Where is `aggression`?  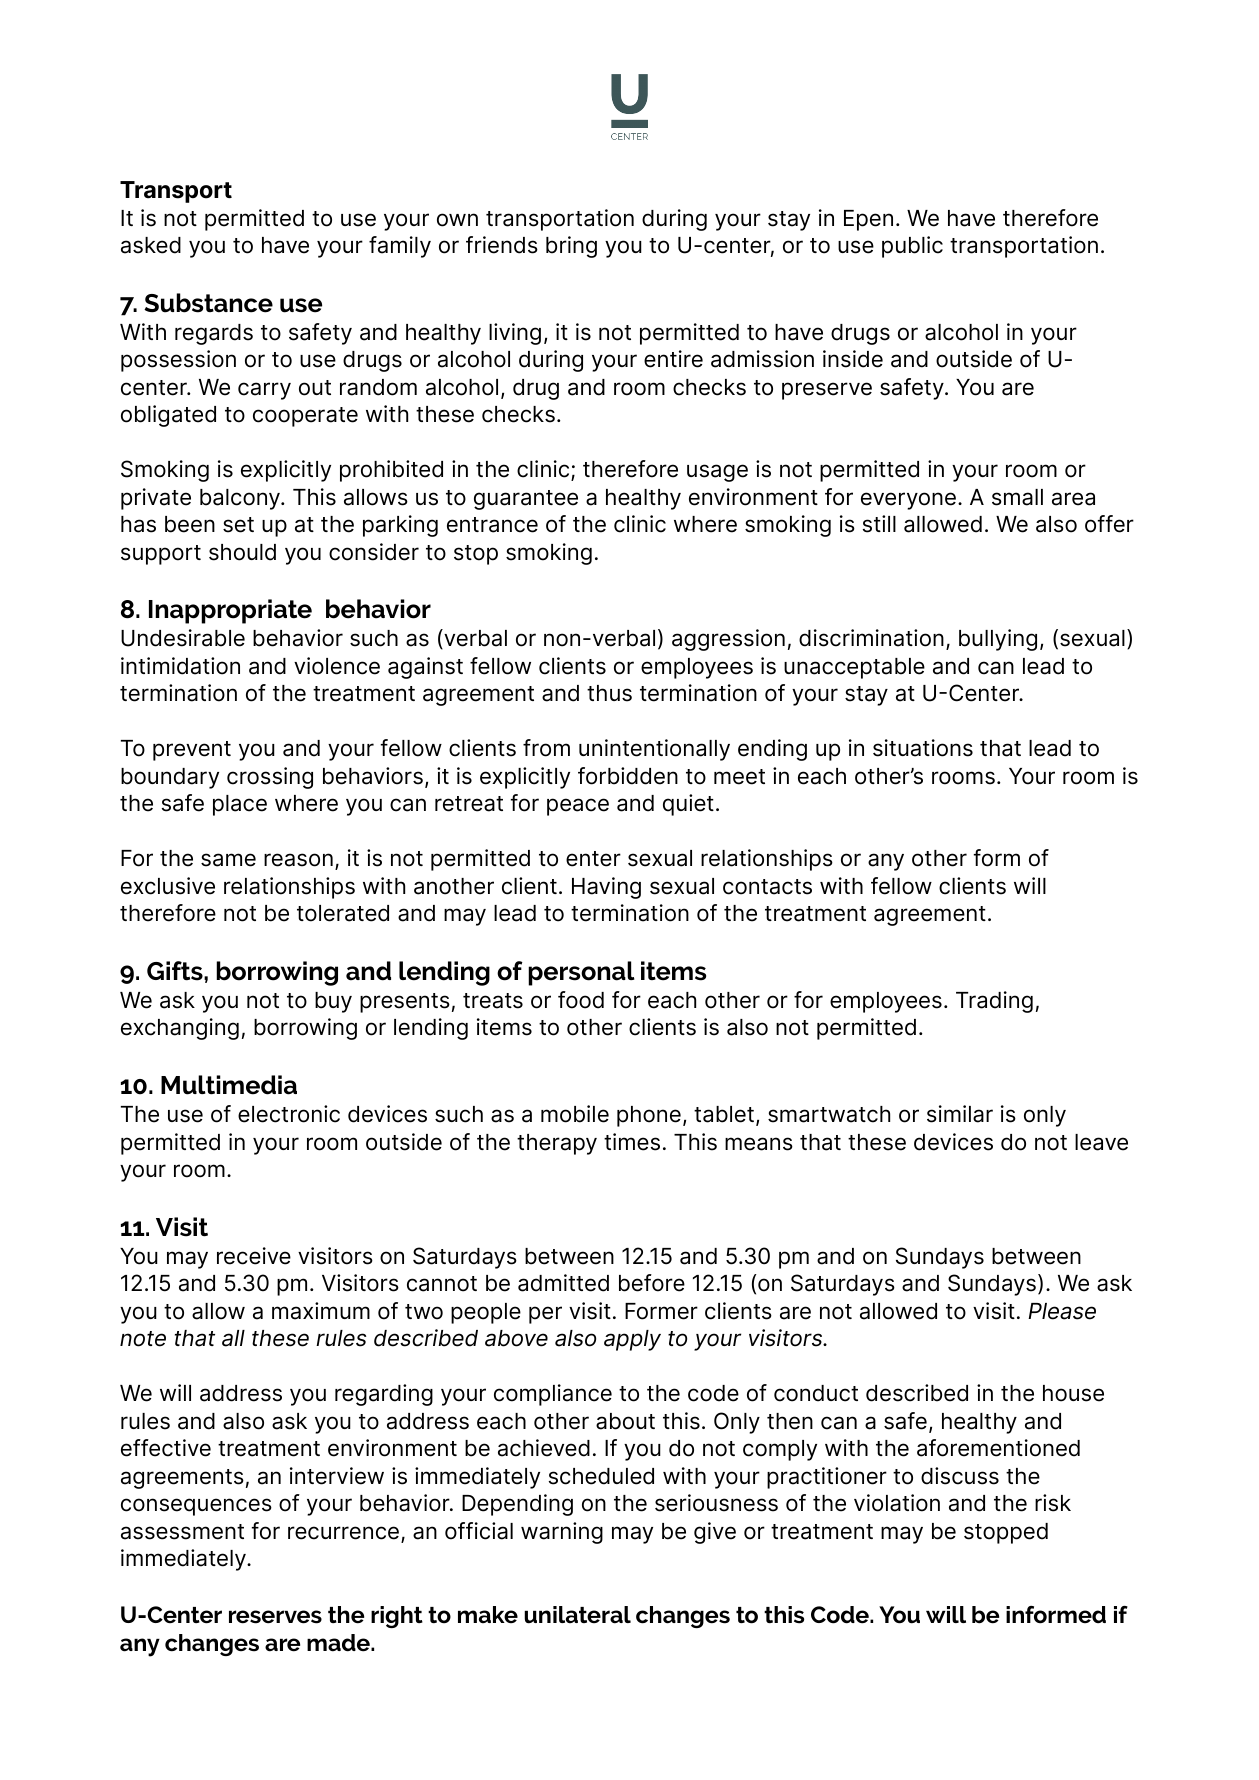 aggression is located at coordinates (728, 640).
